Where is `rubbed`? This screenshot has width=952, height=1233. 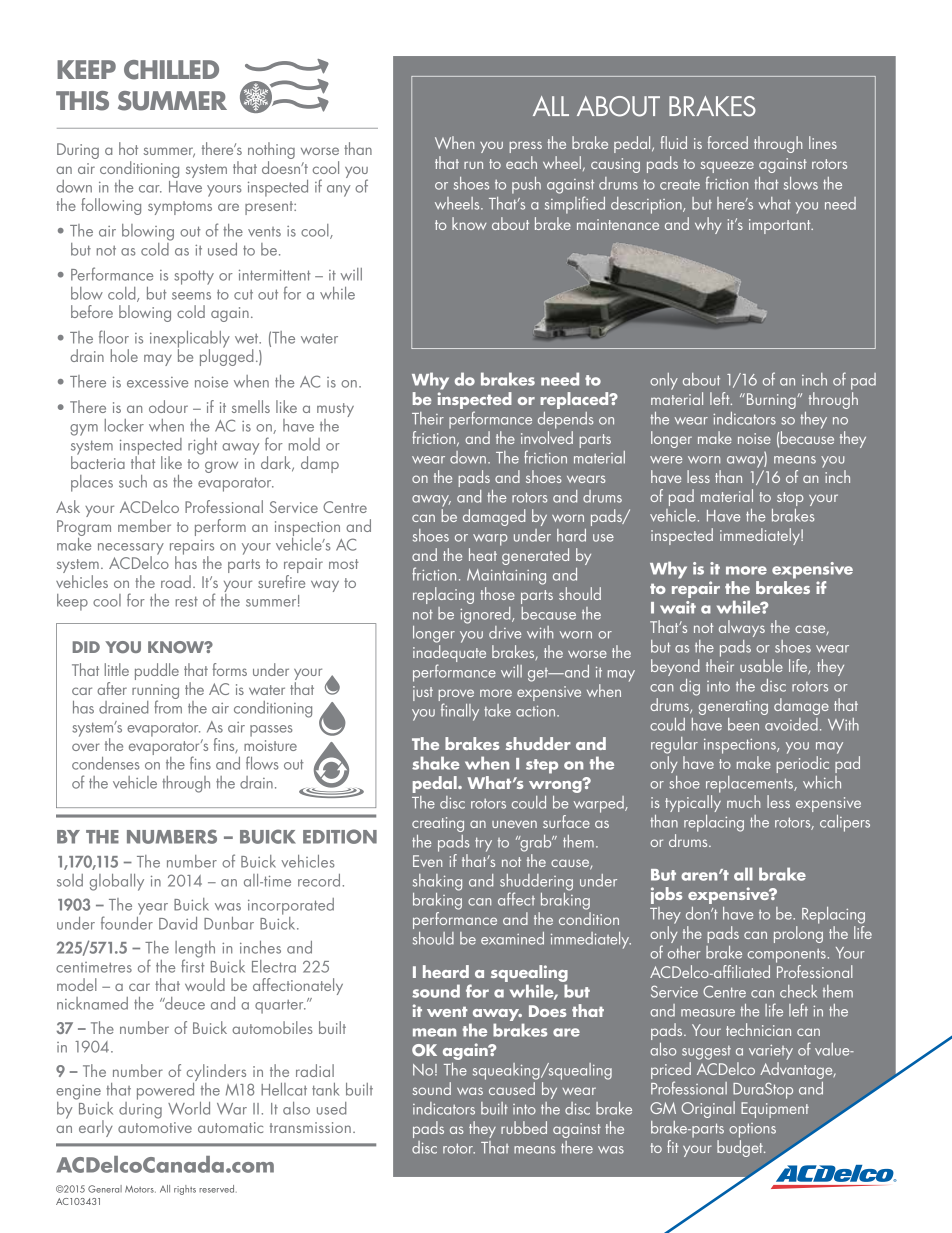
rubbed is located at coordinates (524, 1127).
